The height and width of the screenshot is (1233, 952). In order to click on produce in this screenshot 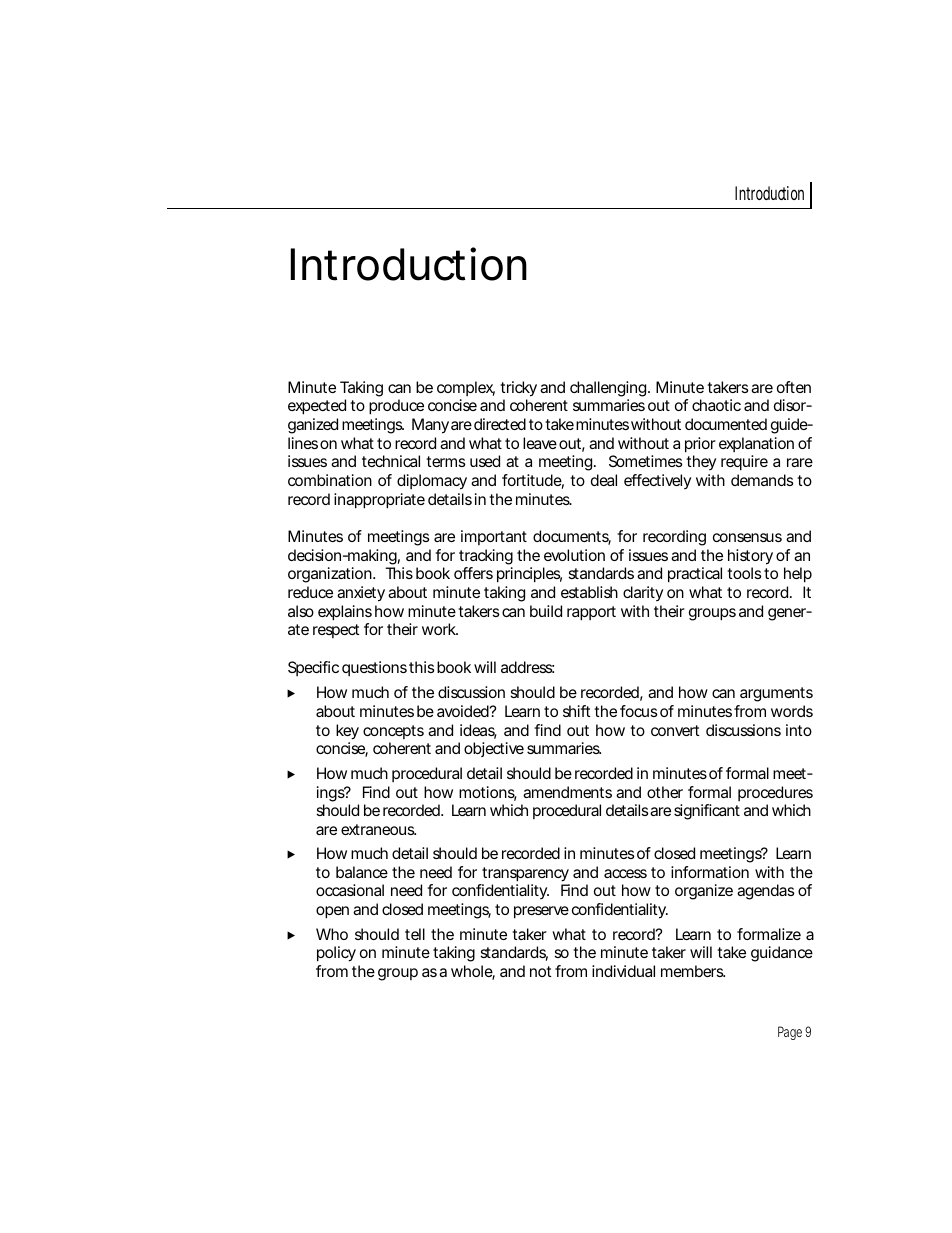, I will do `click(396, 407)`.
